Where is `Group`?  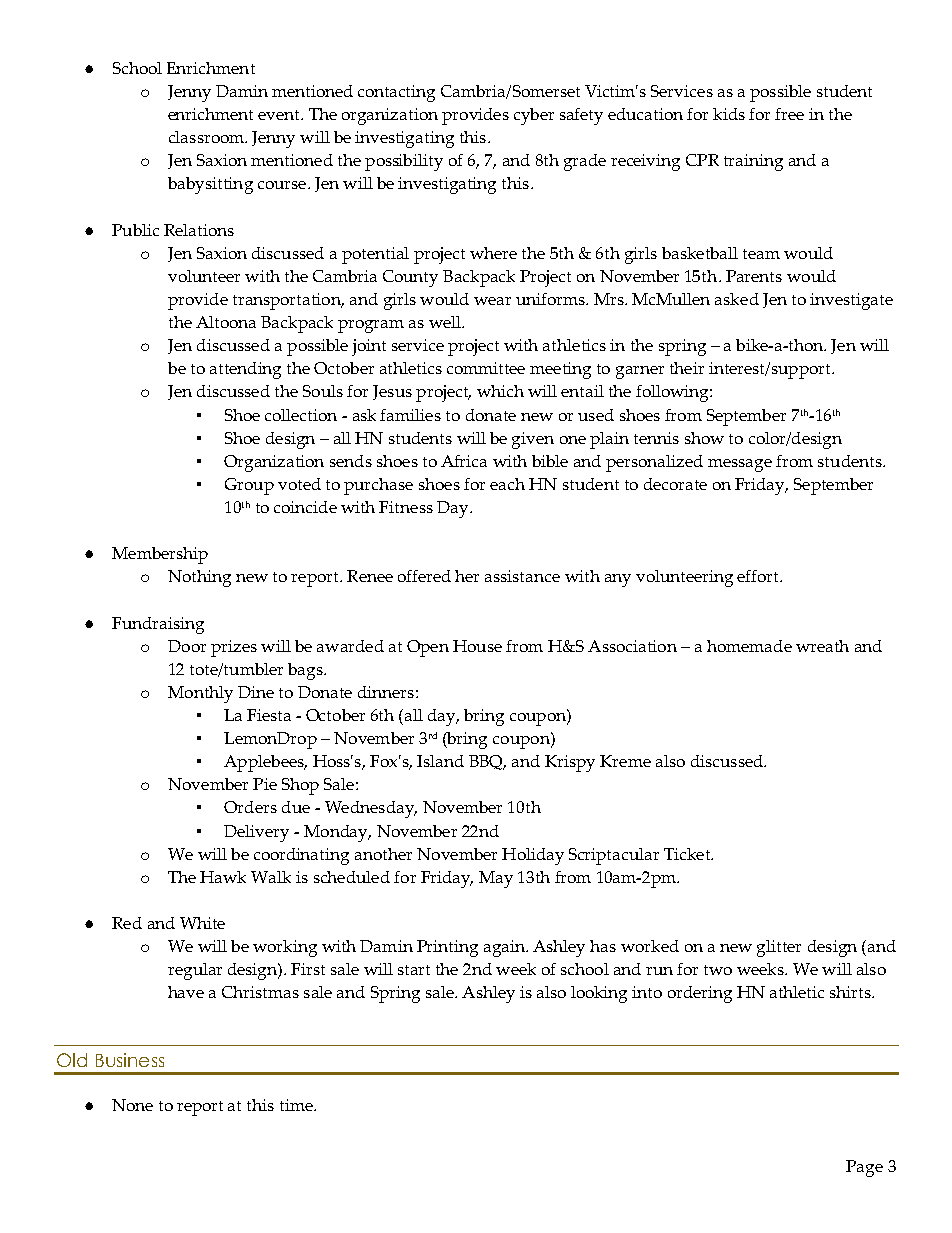 Group is located at coordinates (249, 486).
